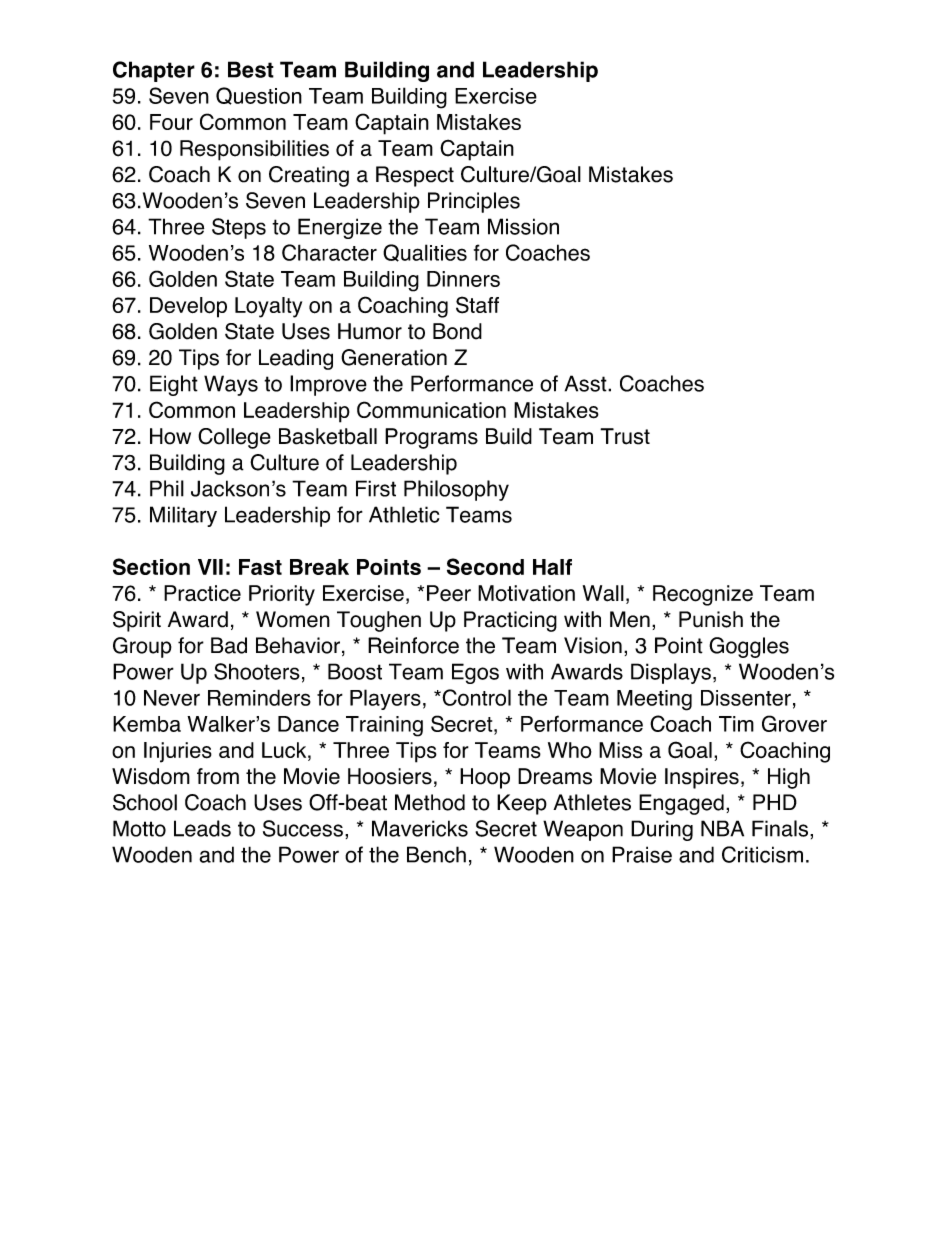  Describe the element at coordinates (202, 828) in the page. I see `Leads` at that location.
